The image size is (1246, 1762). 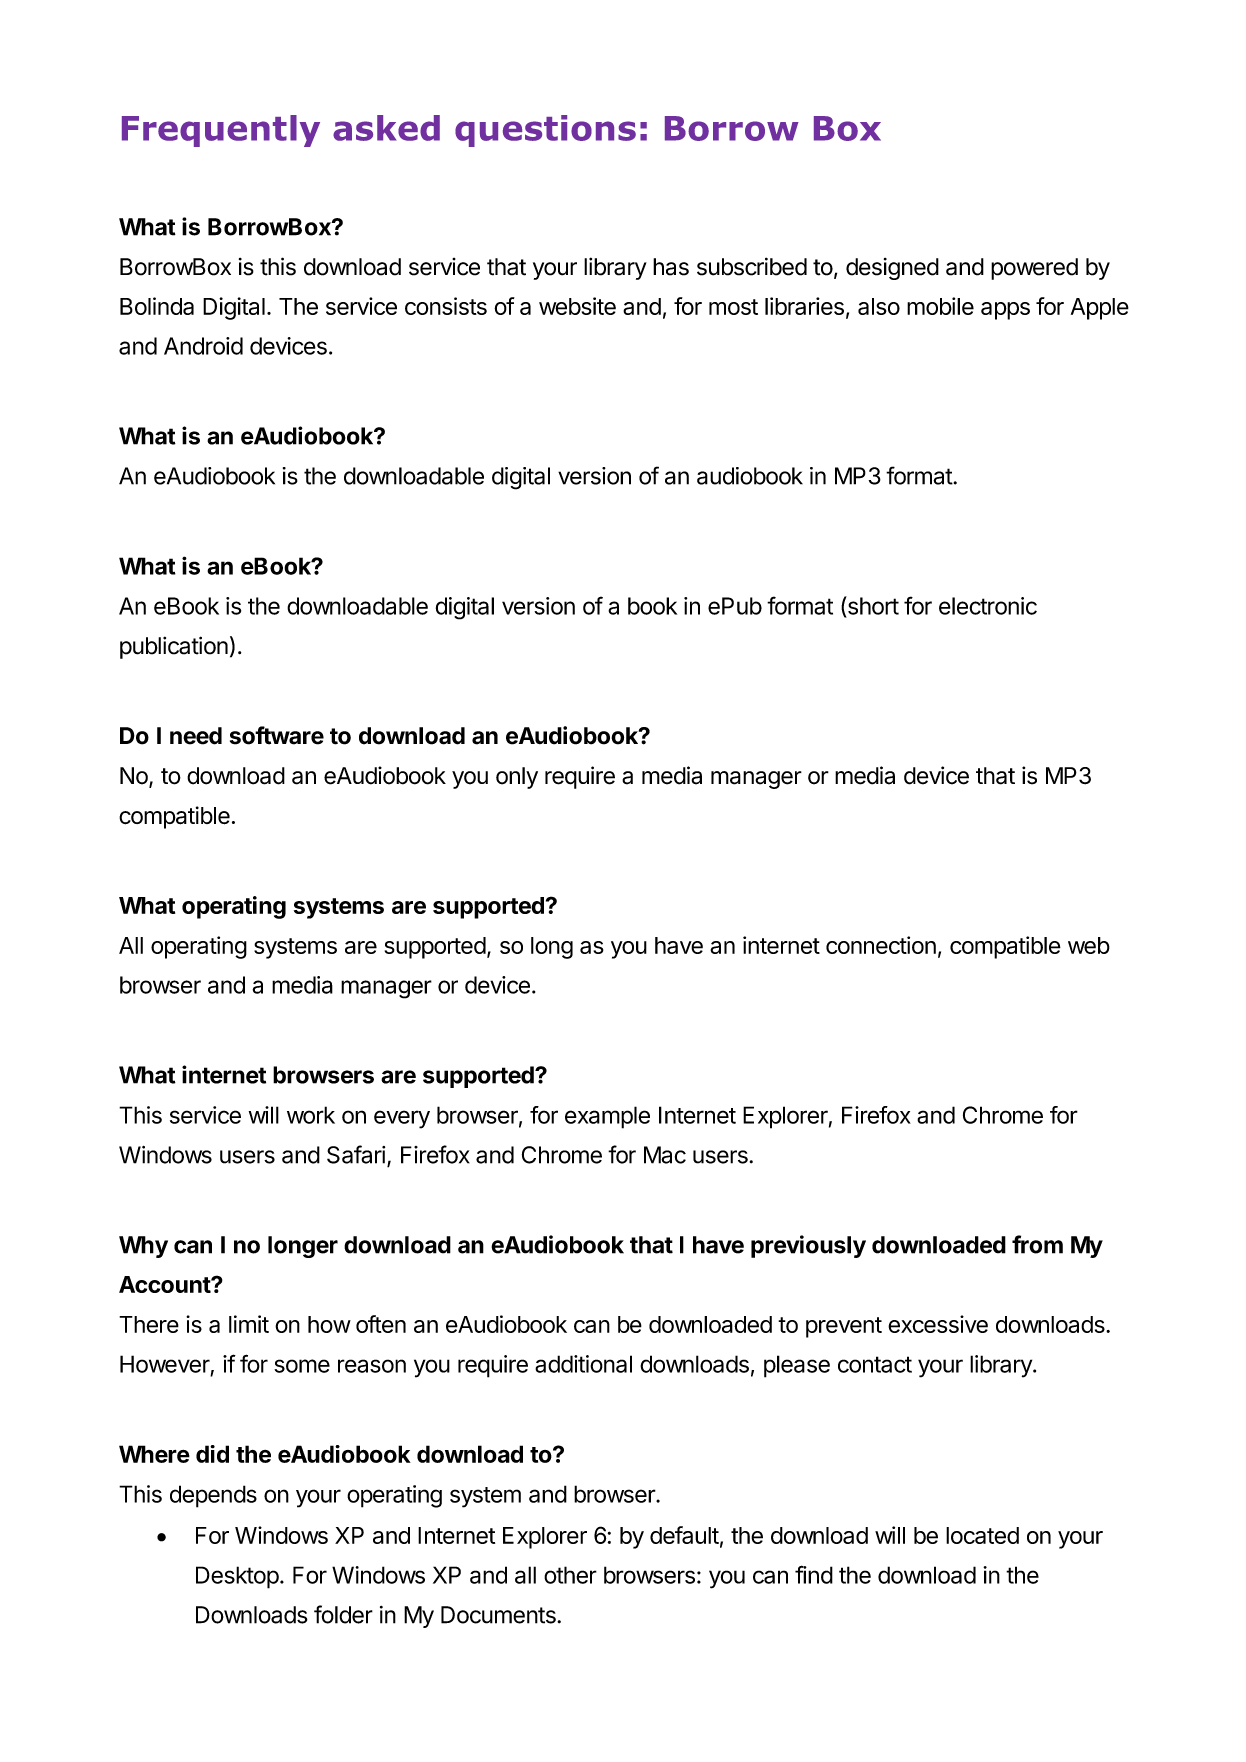 What do you see at coordinates (517, 778) in the page?
I see `only` at bounding box center [517, 778].
